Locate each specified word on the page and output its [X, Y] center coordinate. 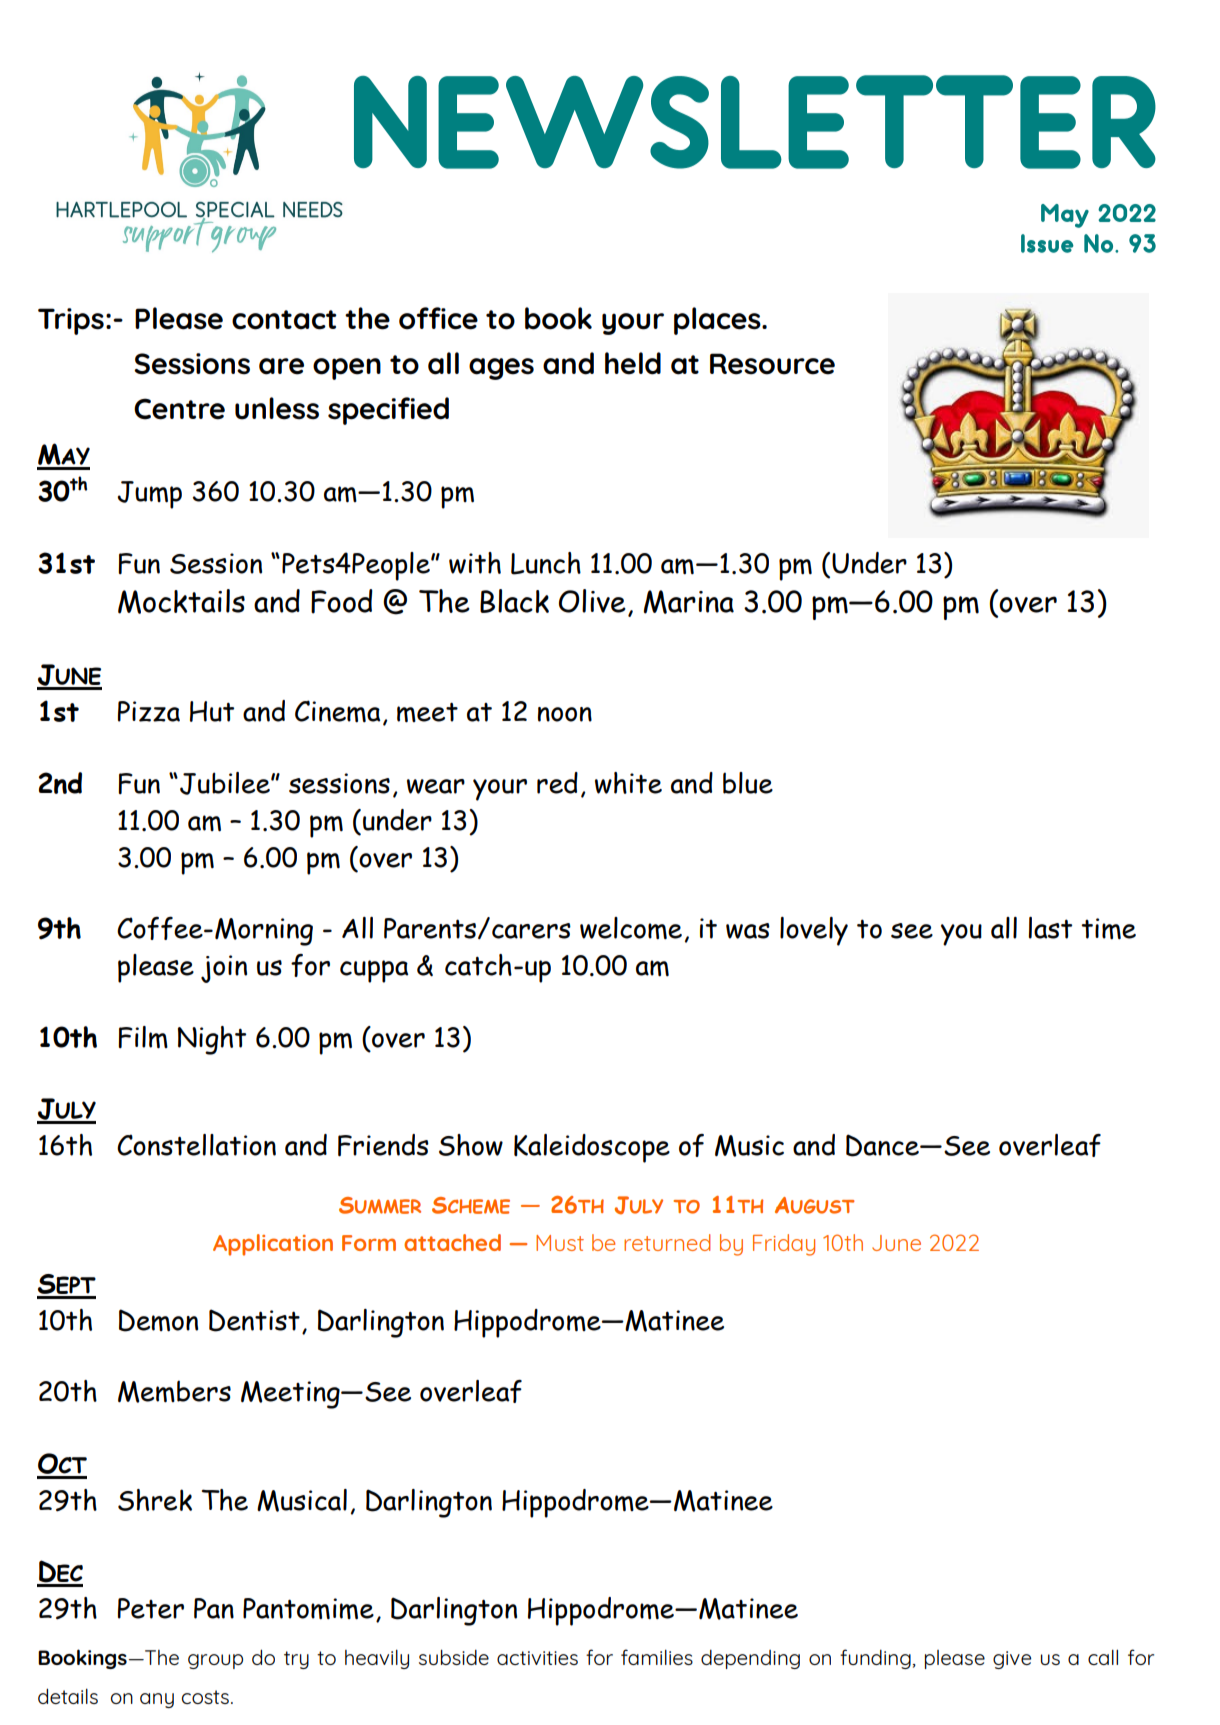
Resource [772, 364]
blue [748, 783]
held [633, 363]
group [215, 1661]
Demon [158, 1320]
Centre [179, 409]
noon [565, 714]
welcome [631, 928]
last [1050, 928]
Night [212, 1040]
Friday [784, 1245]
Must [560, 1243]
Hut [212, 711]
